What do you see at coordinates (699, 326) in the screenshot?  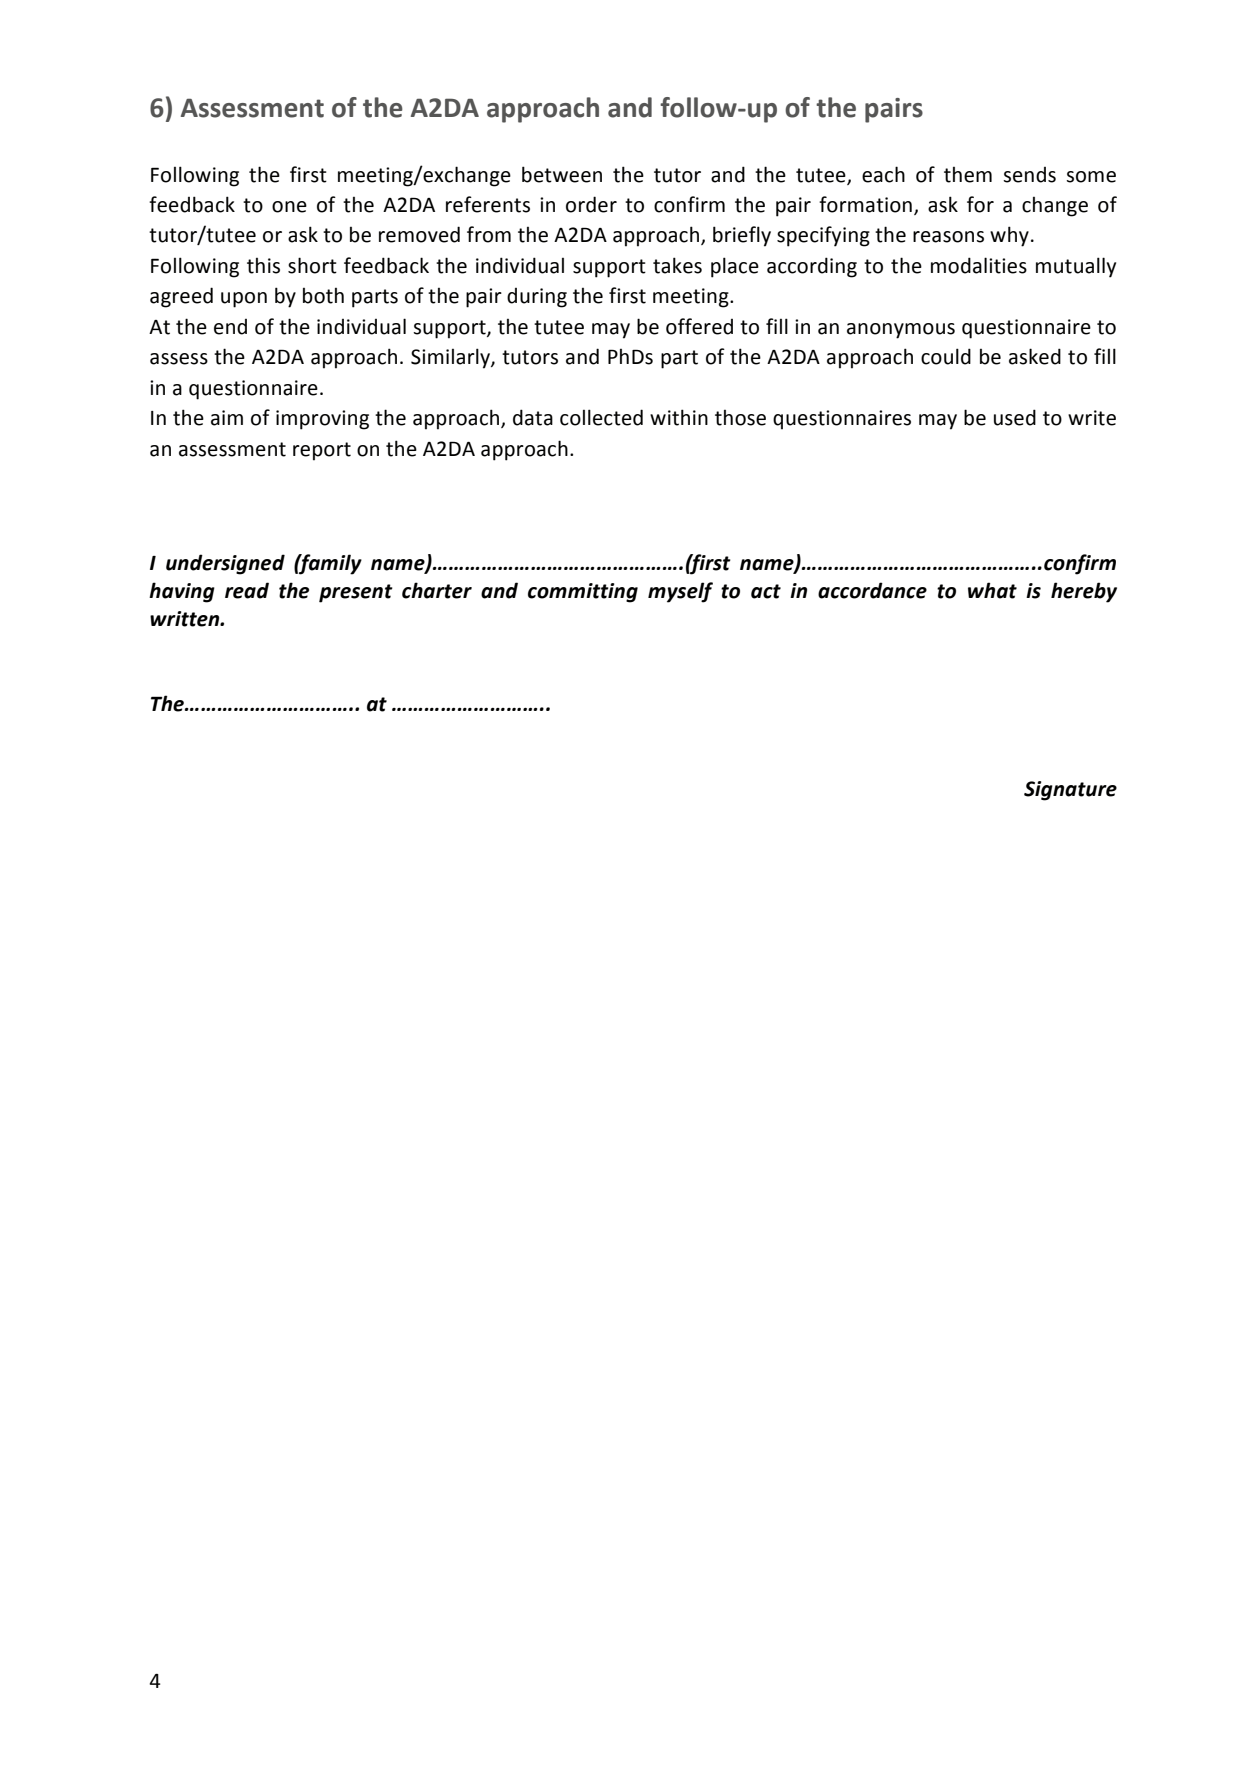 I see `offered` at bounding box center [699, 326].
